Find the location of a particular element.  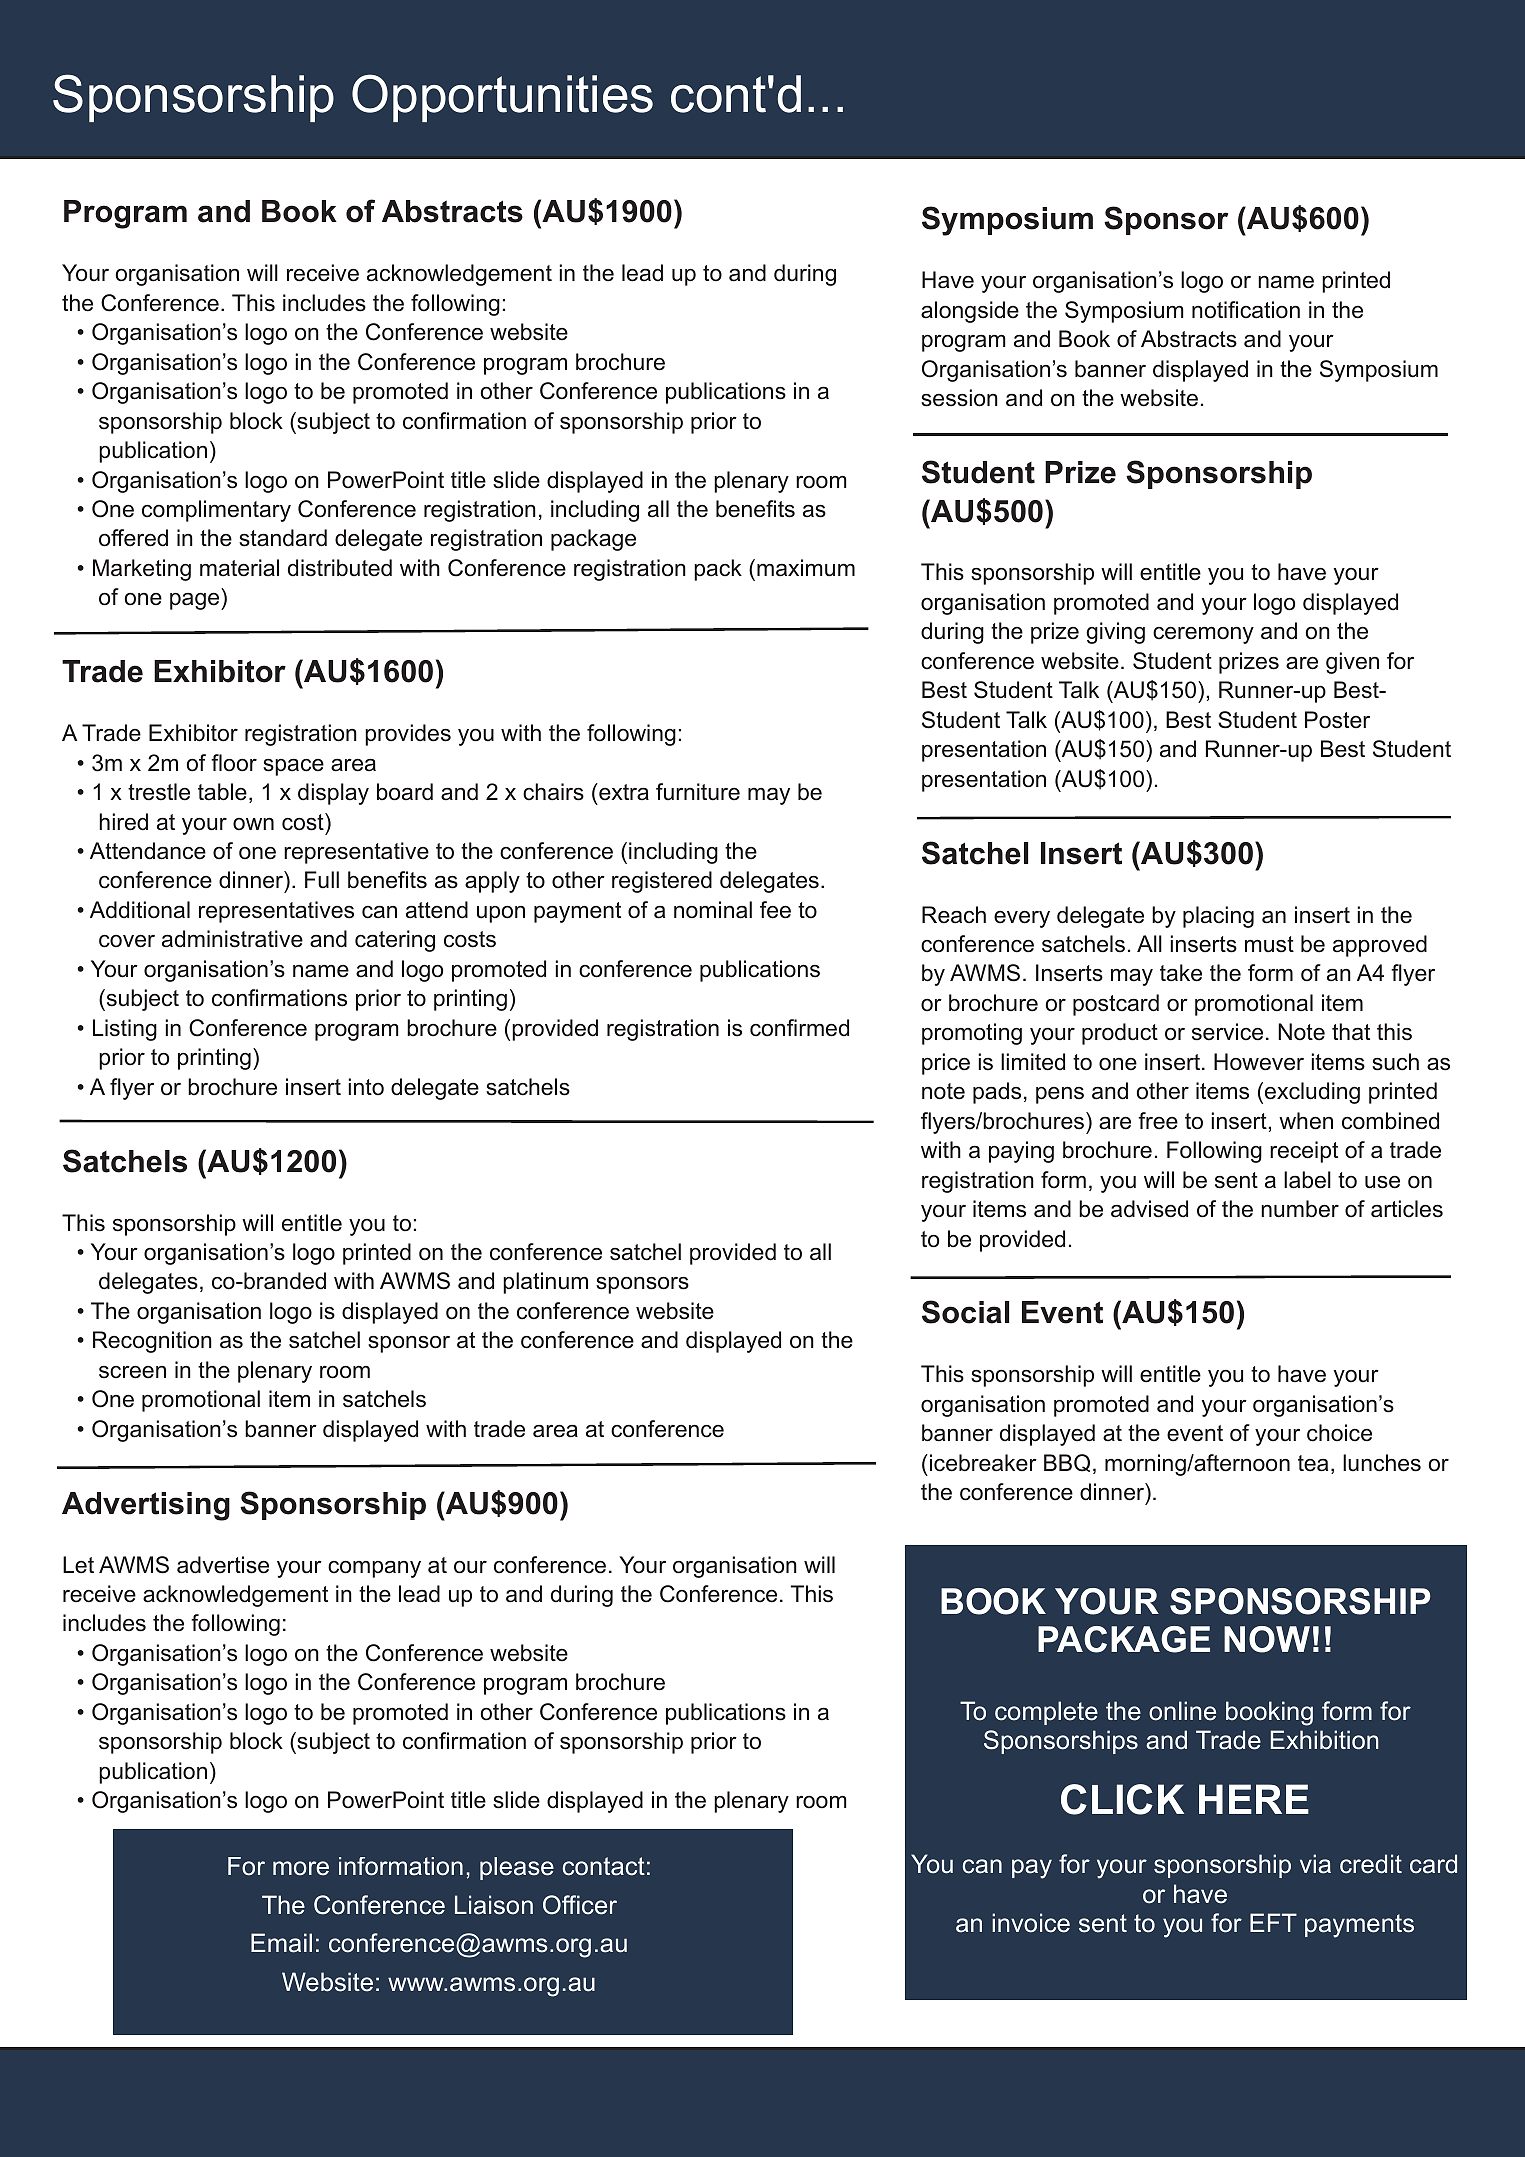

Opportunities is located at coordinates (502, 98).
